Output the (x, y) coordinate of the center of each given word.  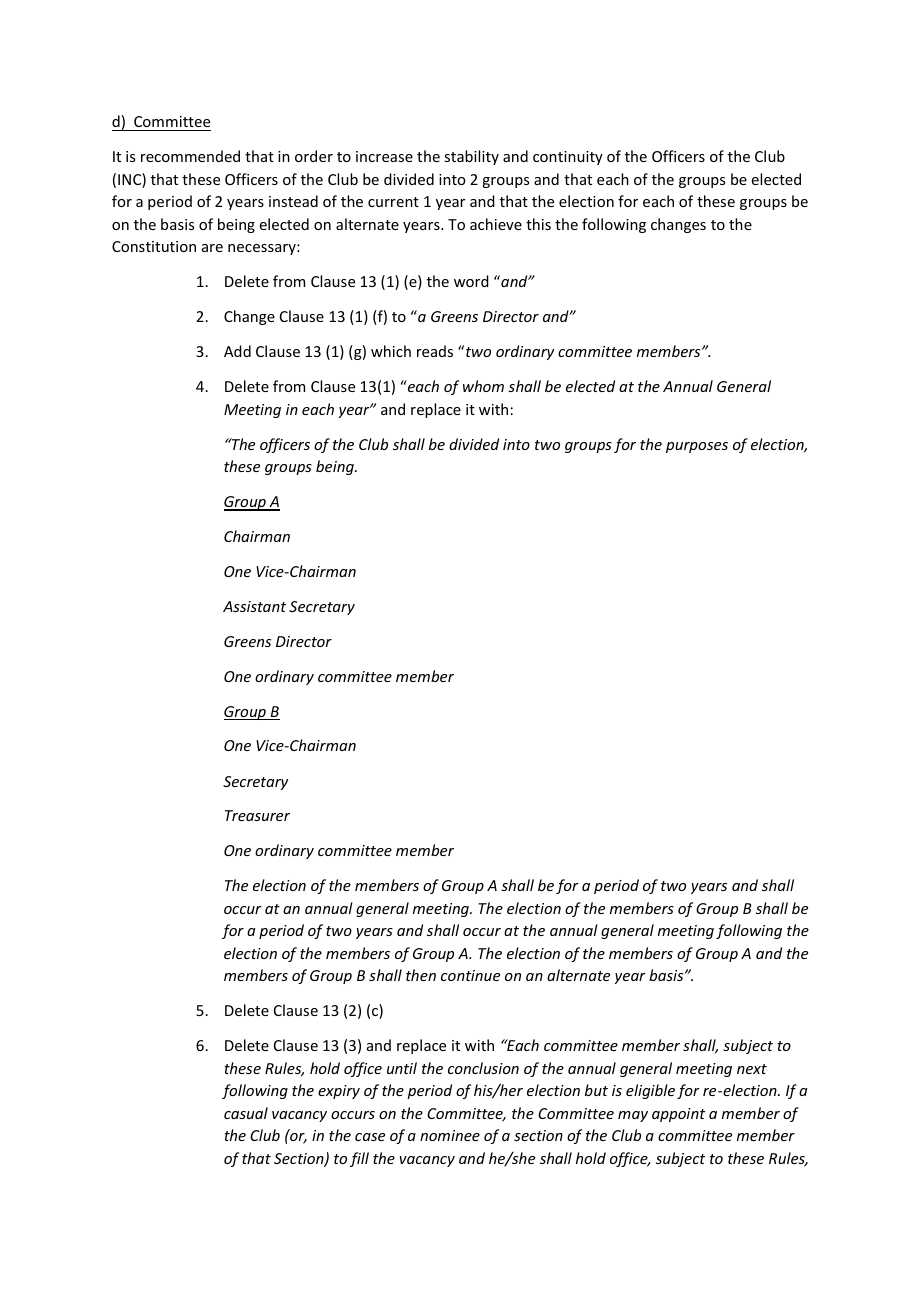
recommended (190, 156)
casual (246, 1113)
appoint (678, 1115)
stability (471, 157)
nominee (450, 1135)
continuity (568, 158)
